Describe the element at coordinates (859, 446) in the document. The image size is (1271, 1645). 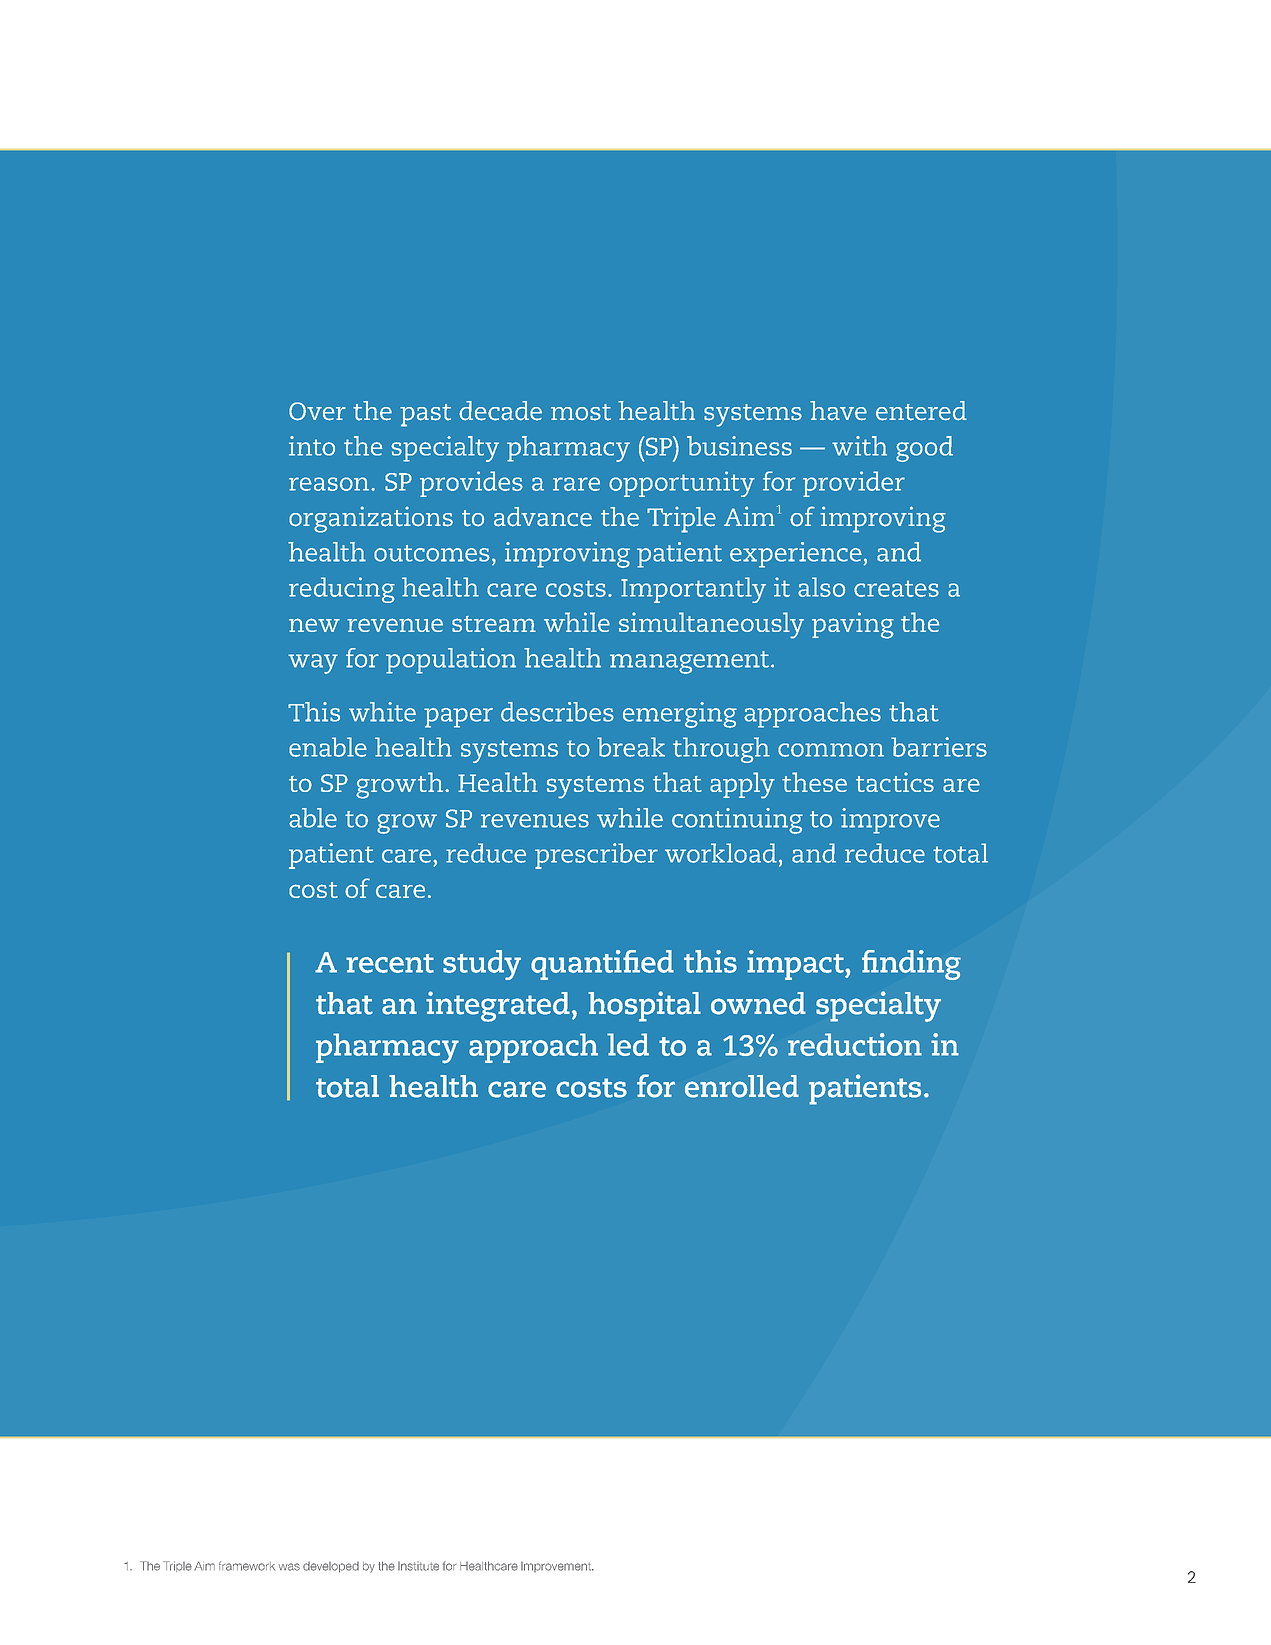
I see `with` at that location.
